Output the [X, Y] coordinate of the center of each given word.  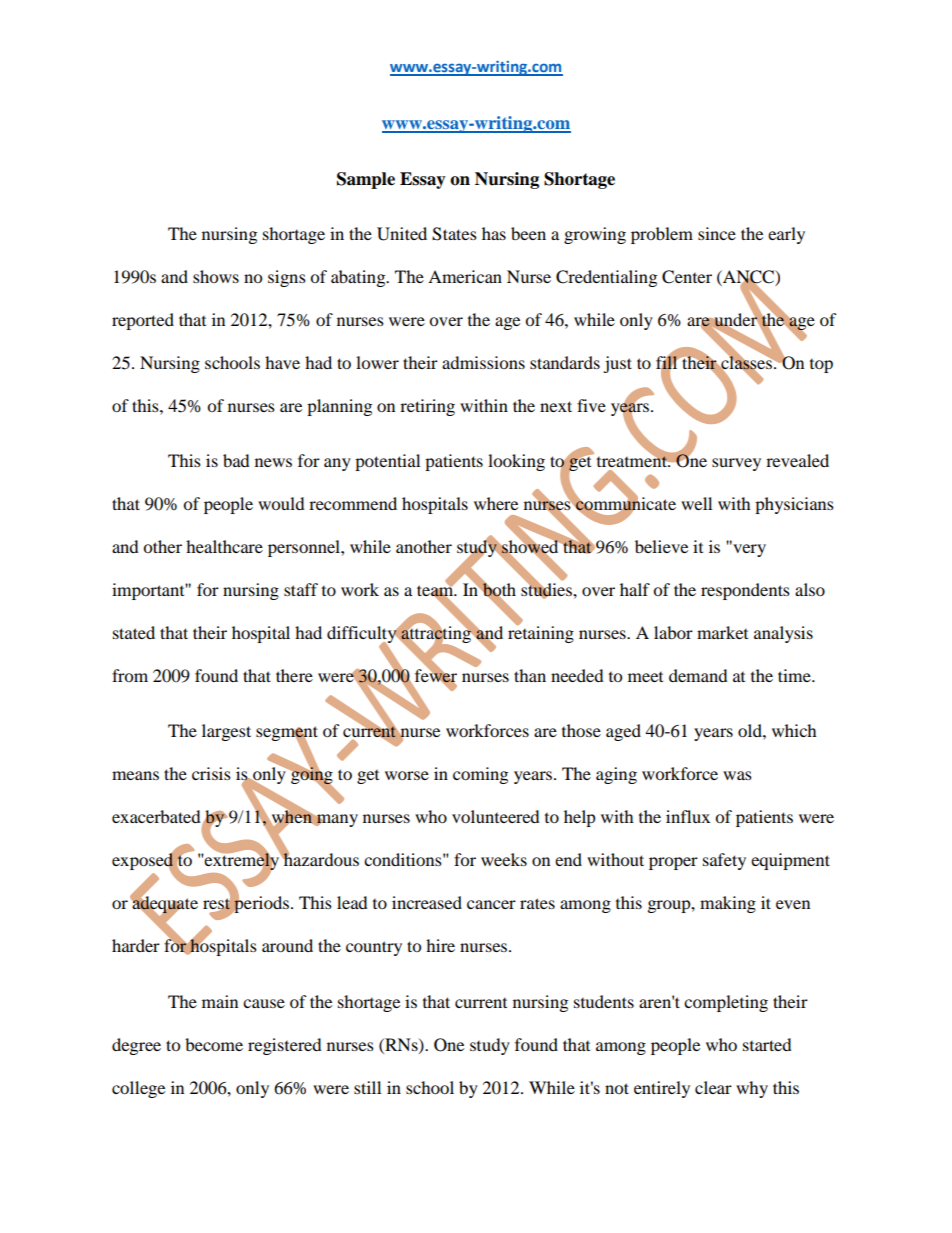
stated [134, 632]
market [722, 632]
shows [216, 276]
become [214, 1044]
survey [736, 464]
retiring [427, 407]
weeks [504, 859]
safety [724, 861]
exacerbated [157, 818]
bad [236, 460]
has [494, 233]
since [717, 233]
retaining [541, 633]
